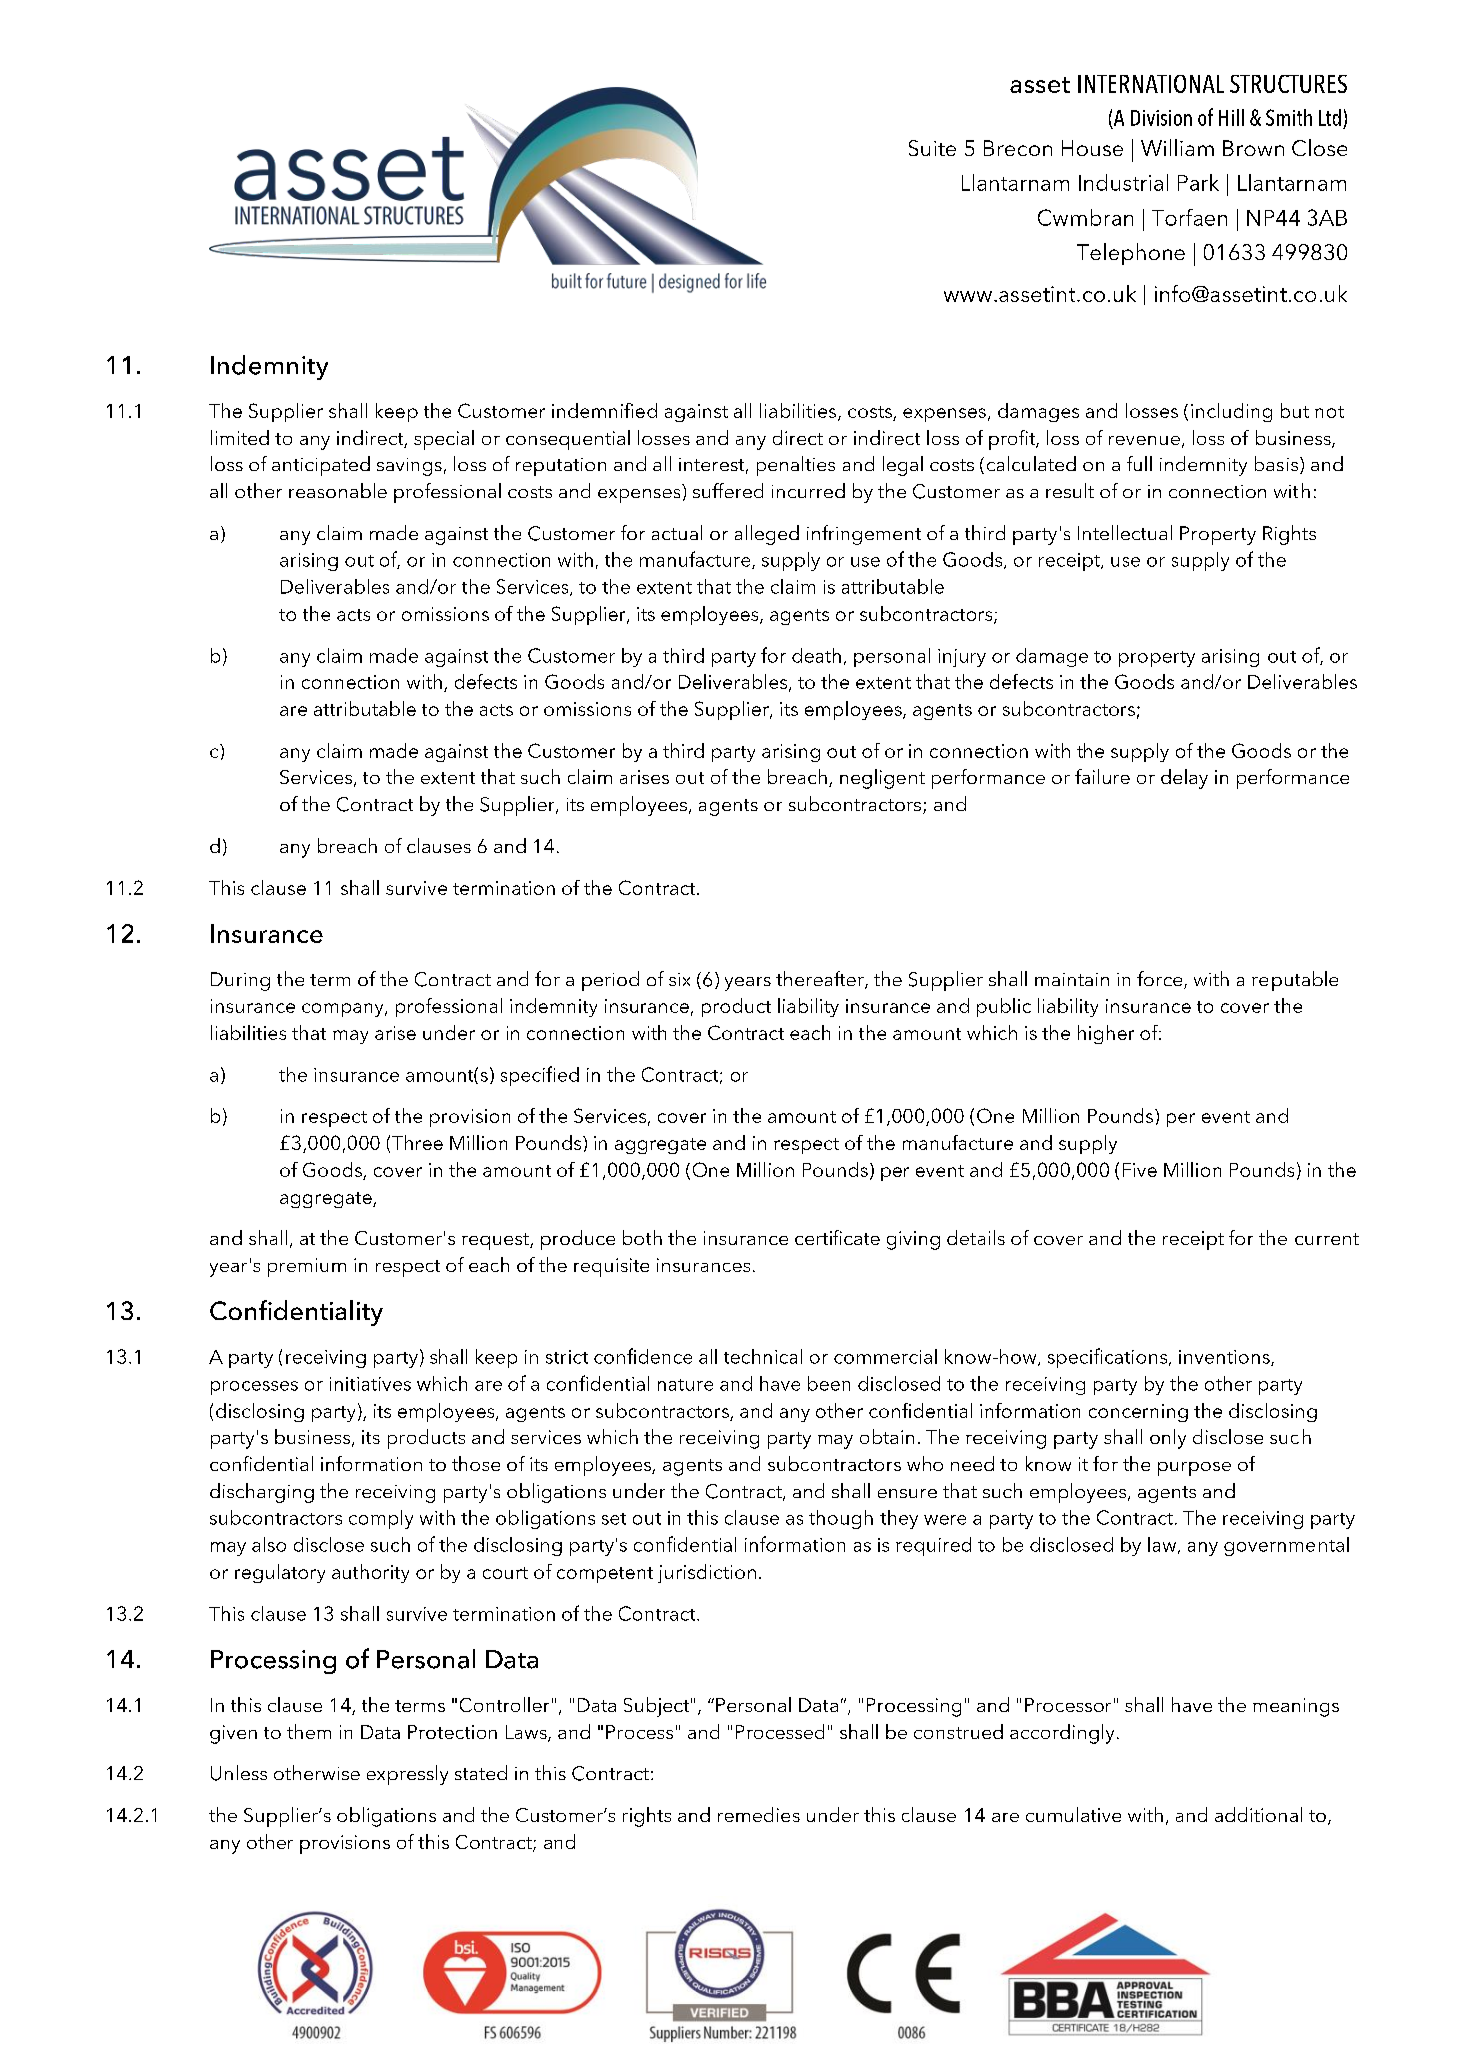 The height and width of the screenshot is (2069, 1463). I want to click on Suite, so click(932, 148).
